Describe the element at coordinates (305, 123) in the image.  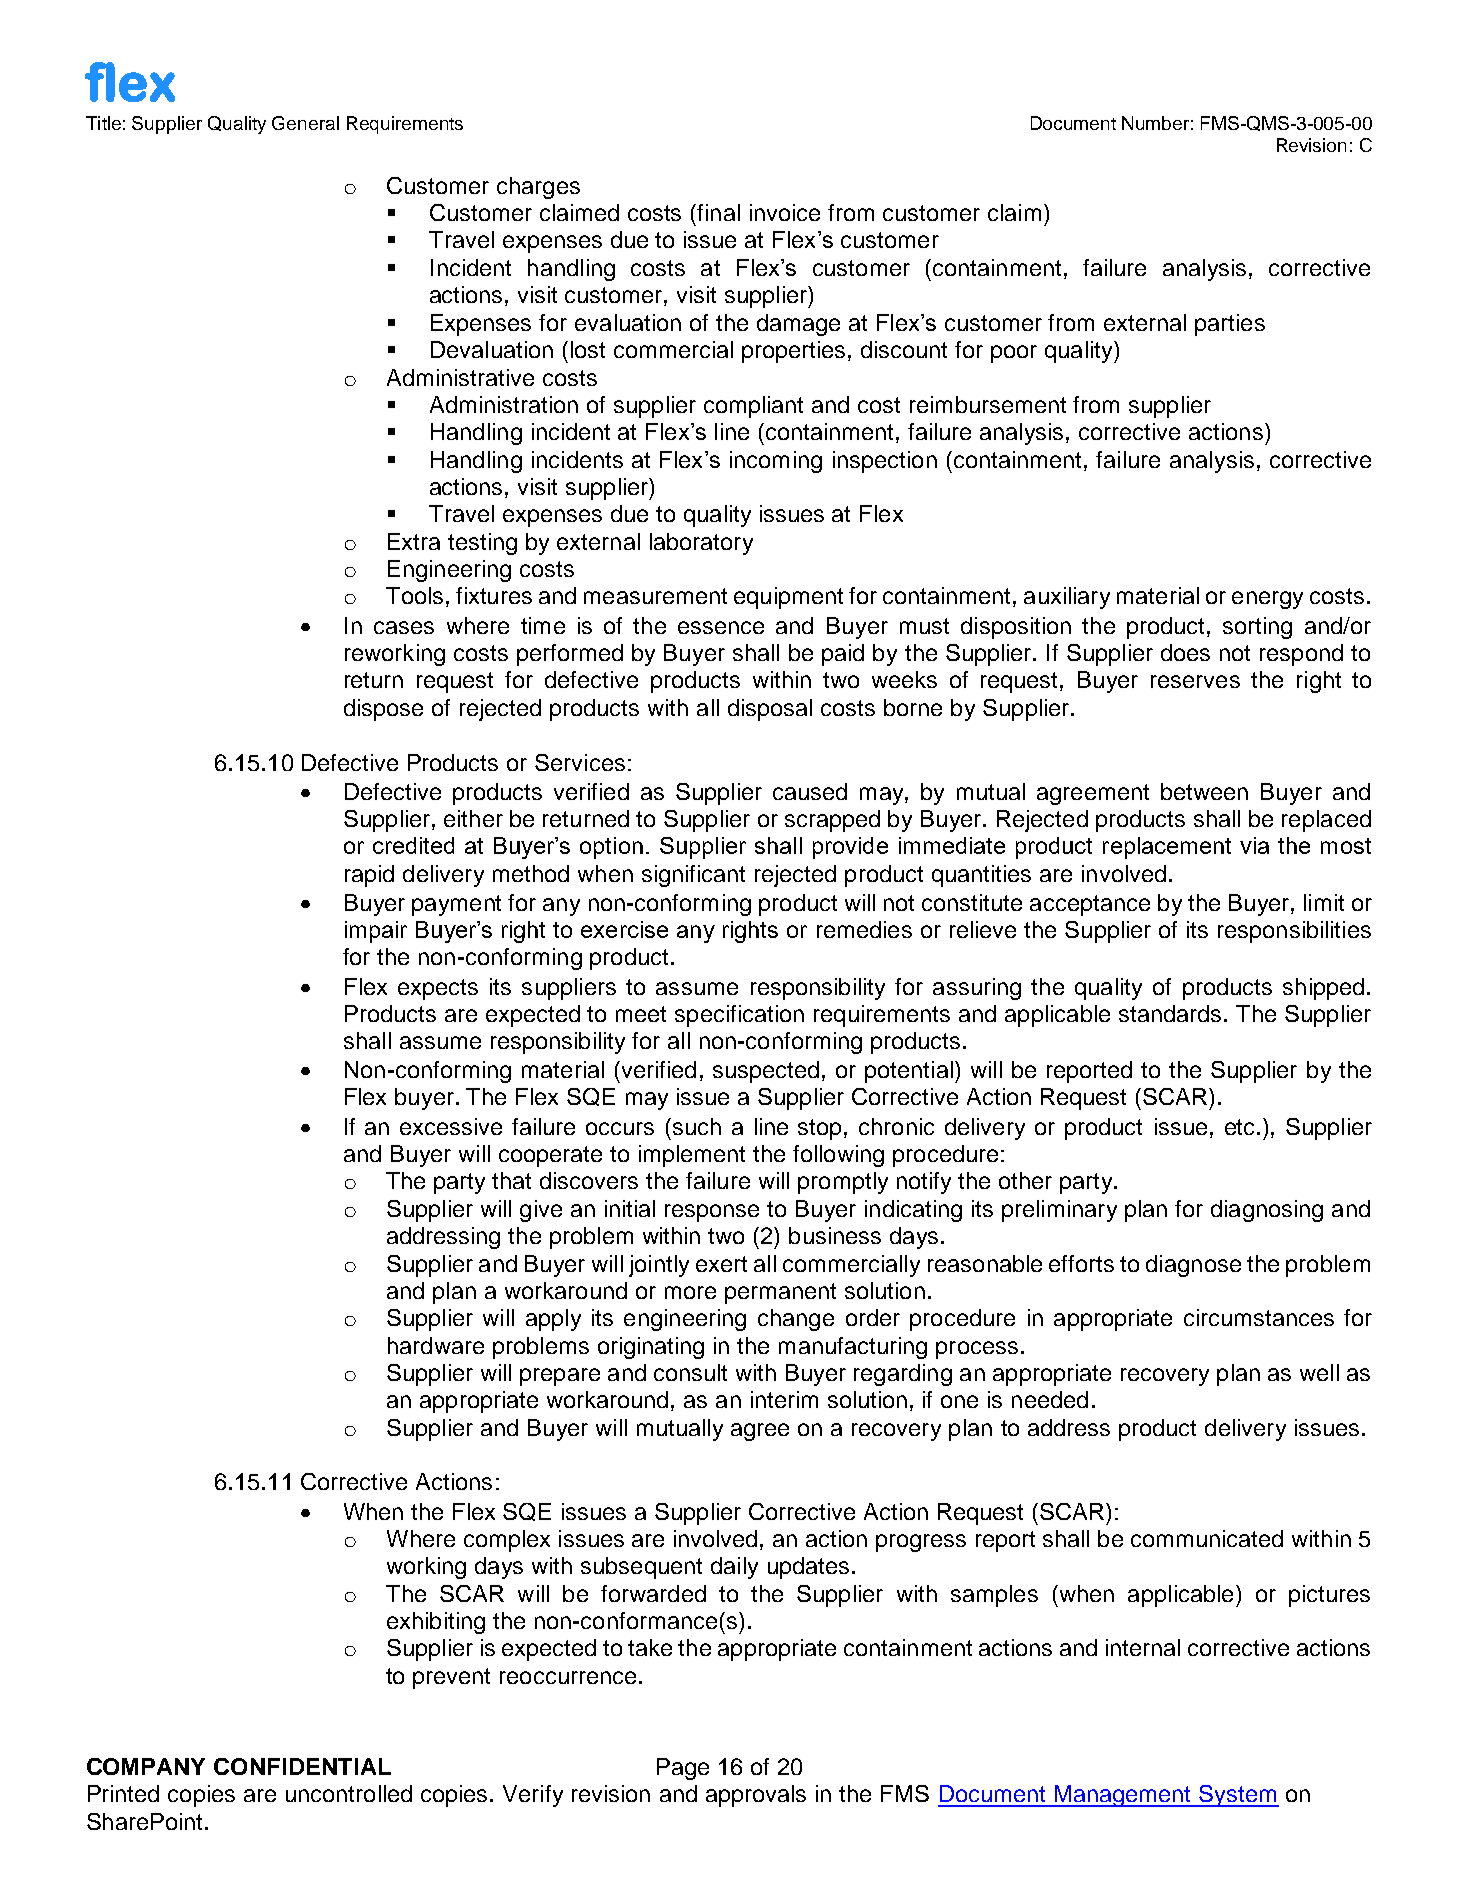
I see `General` at that location.
